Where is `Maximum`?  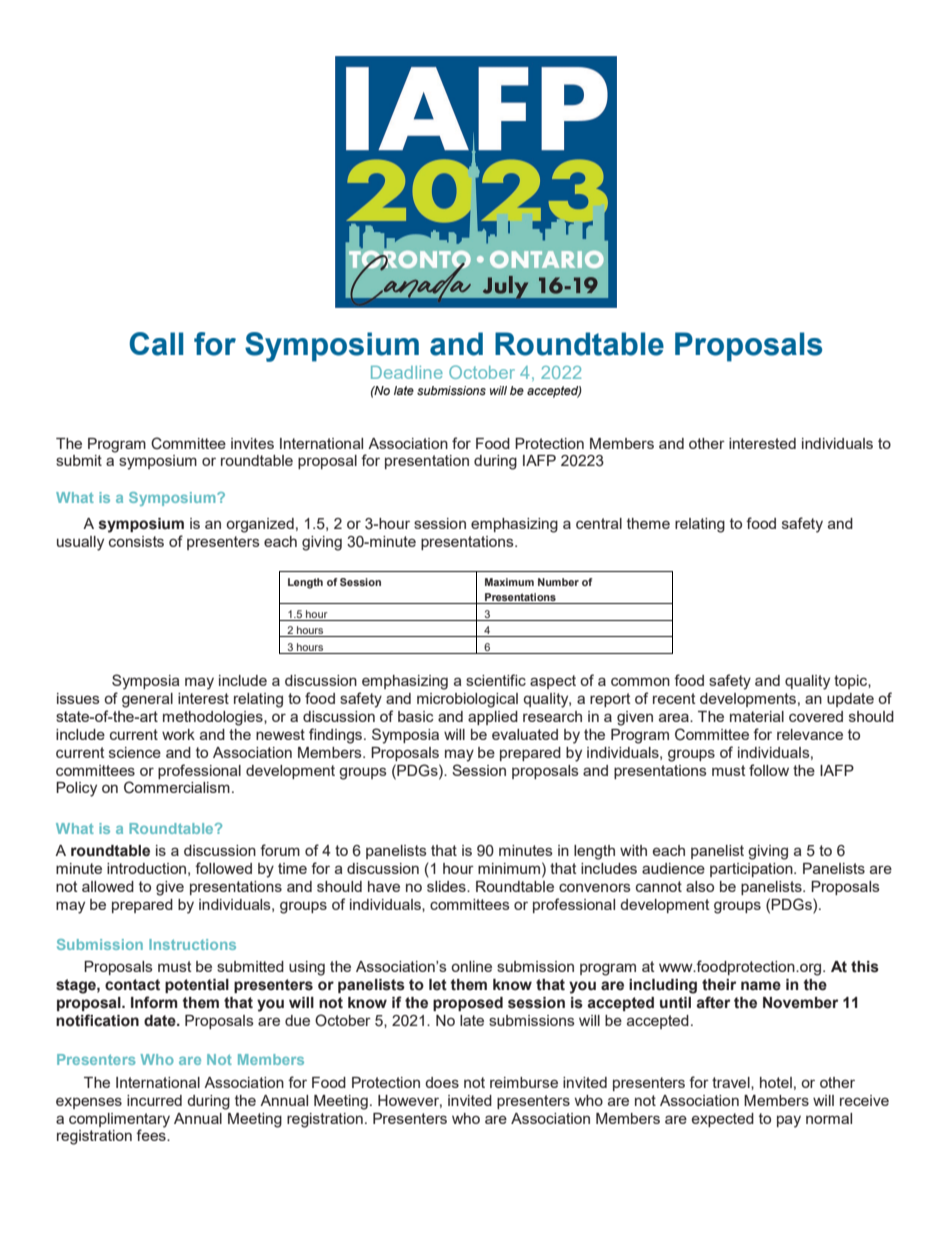
Maximum is located at coordinates (509, 582).
